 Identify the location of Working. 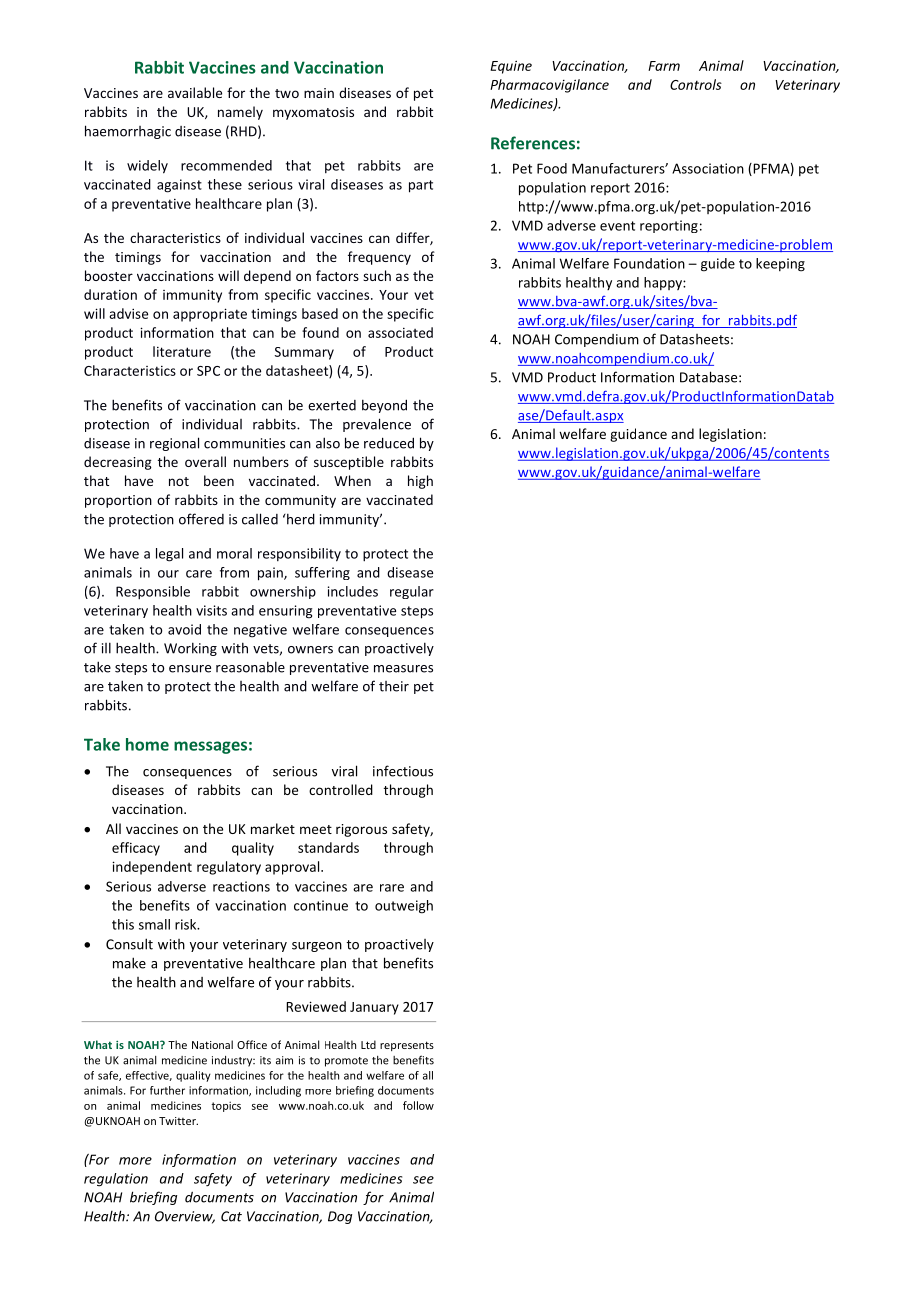
(190, 649).
